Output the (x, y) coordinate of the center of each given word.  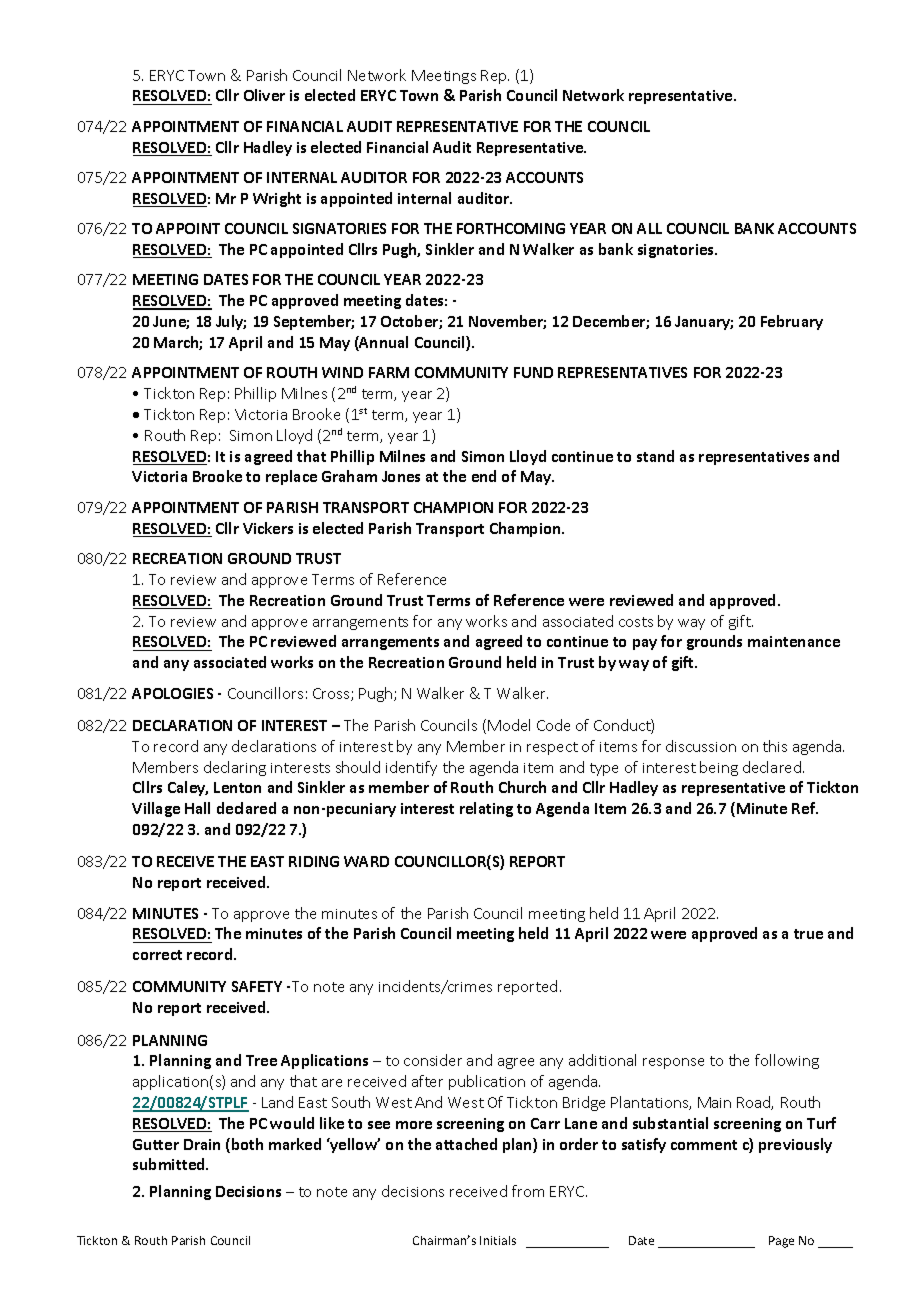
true (808, 934)
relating (486, 809)
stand (655, 456)
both (247, 1144)
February (792, 322)
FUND (533, 372)
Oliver (264, 95)
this (775, 746)
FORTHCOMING (511, 228)
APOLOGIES (172, 693)
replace (291, 477)
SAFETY (257, 986)
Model (509, 725)
